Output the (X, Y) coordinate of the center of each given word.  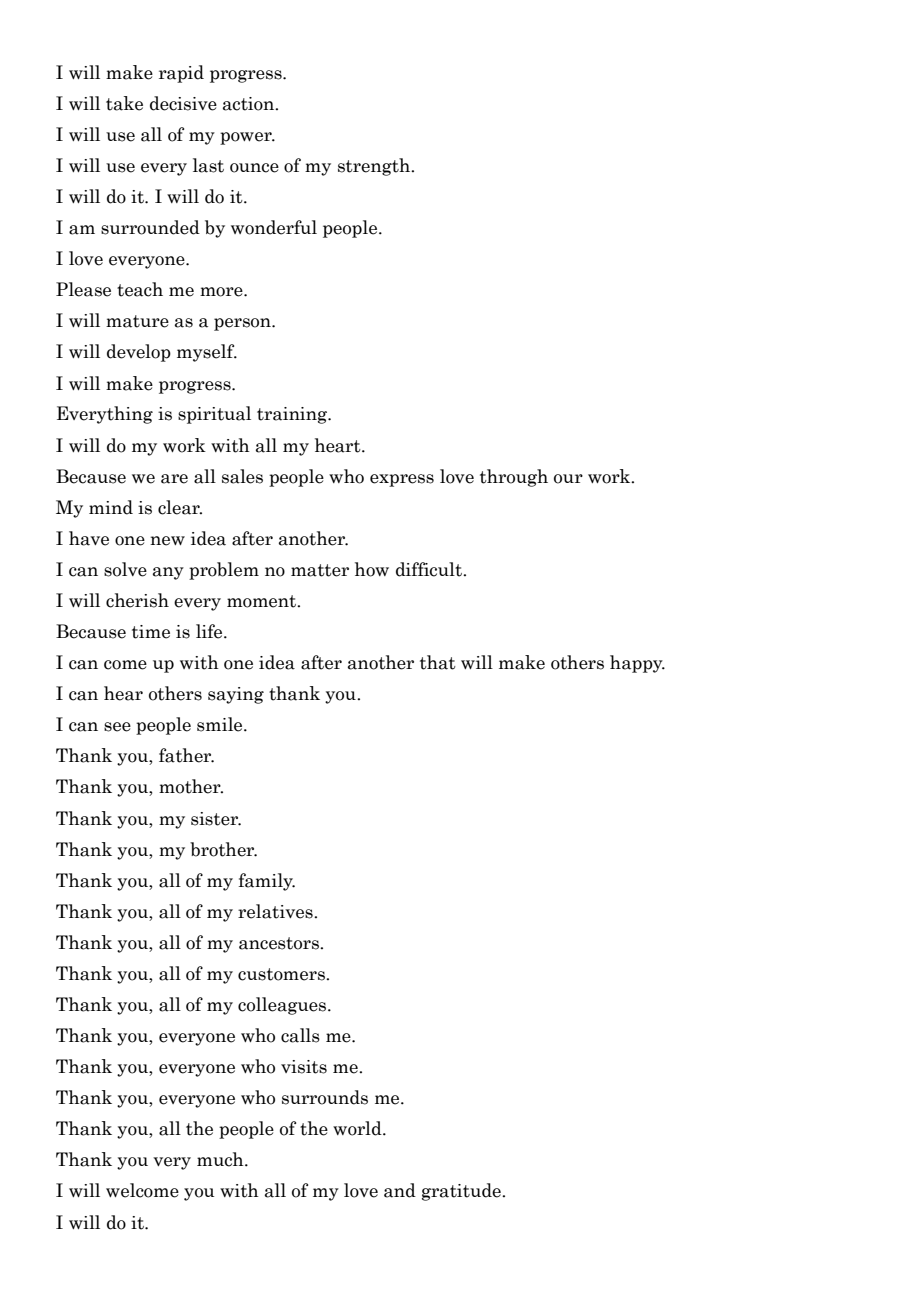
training (293, 415)
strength (375, 167)
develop (139, 353)
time (151, 632)
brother (223, 849)
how (372, 569)
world (358, 1128)
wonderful (274, 227)
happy (637, 664)
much (221, 1159)
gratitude (462, 1192)
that (438, 662)
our (568, 479)
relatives (276, 911)
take (124, 103)
